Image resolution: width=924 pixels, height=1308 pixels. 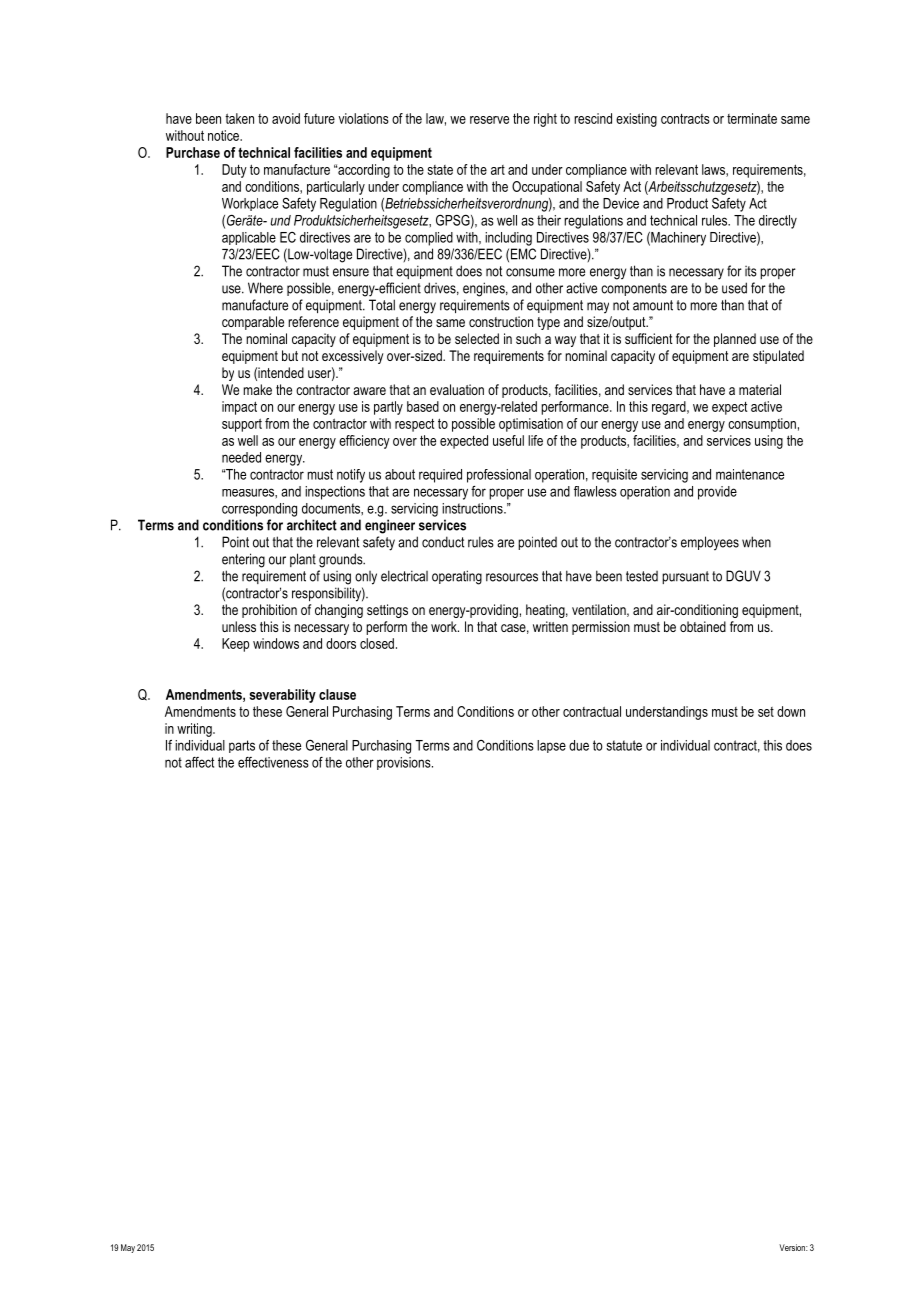 I want to click on severability, so click(x=283, y=696).
